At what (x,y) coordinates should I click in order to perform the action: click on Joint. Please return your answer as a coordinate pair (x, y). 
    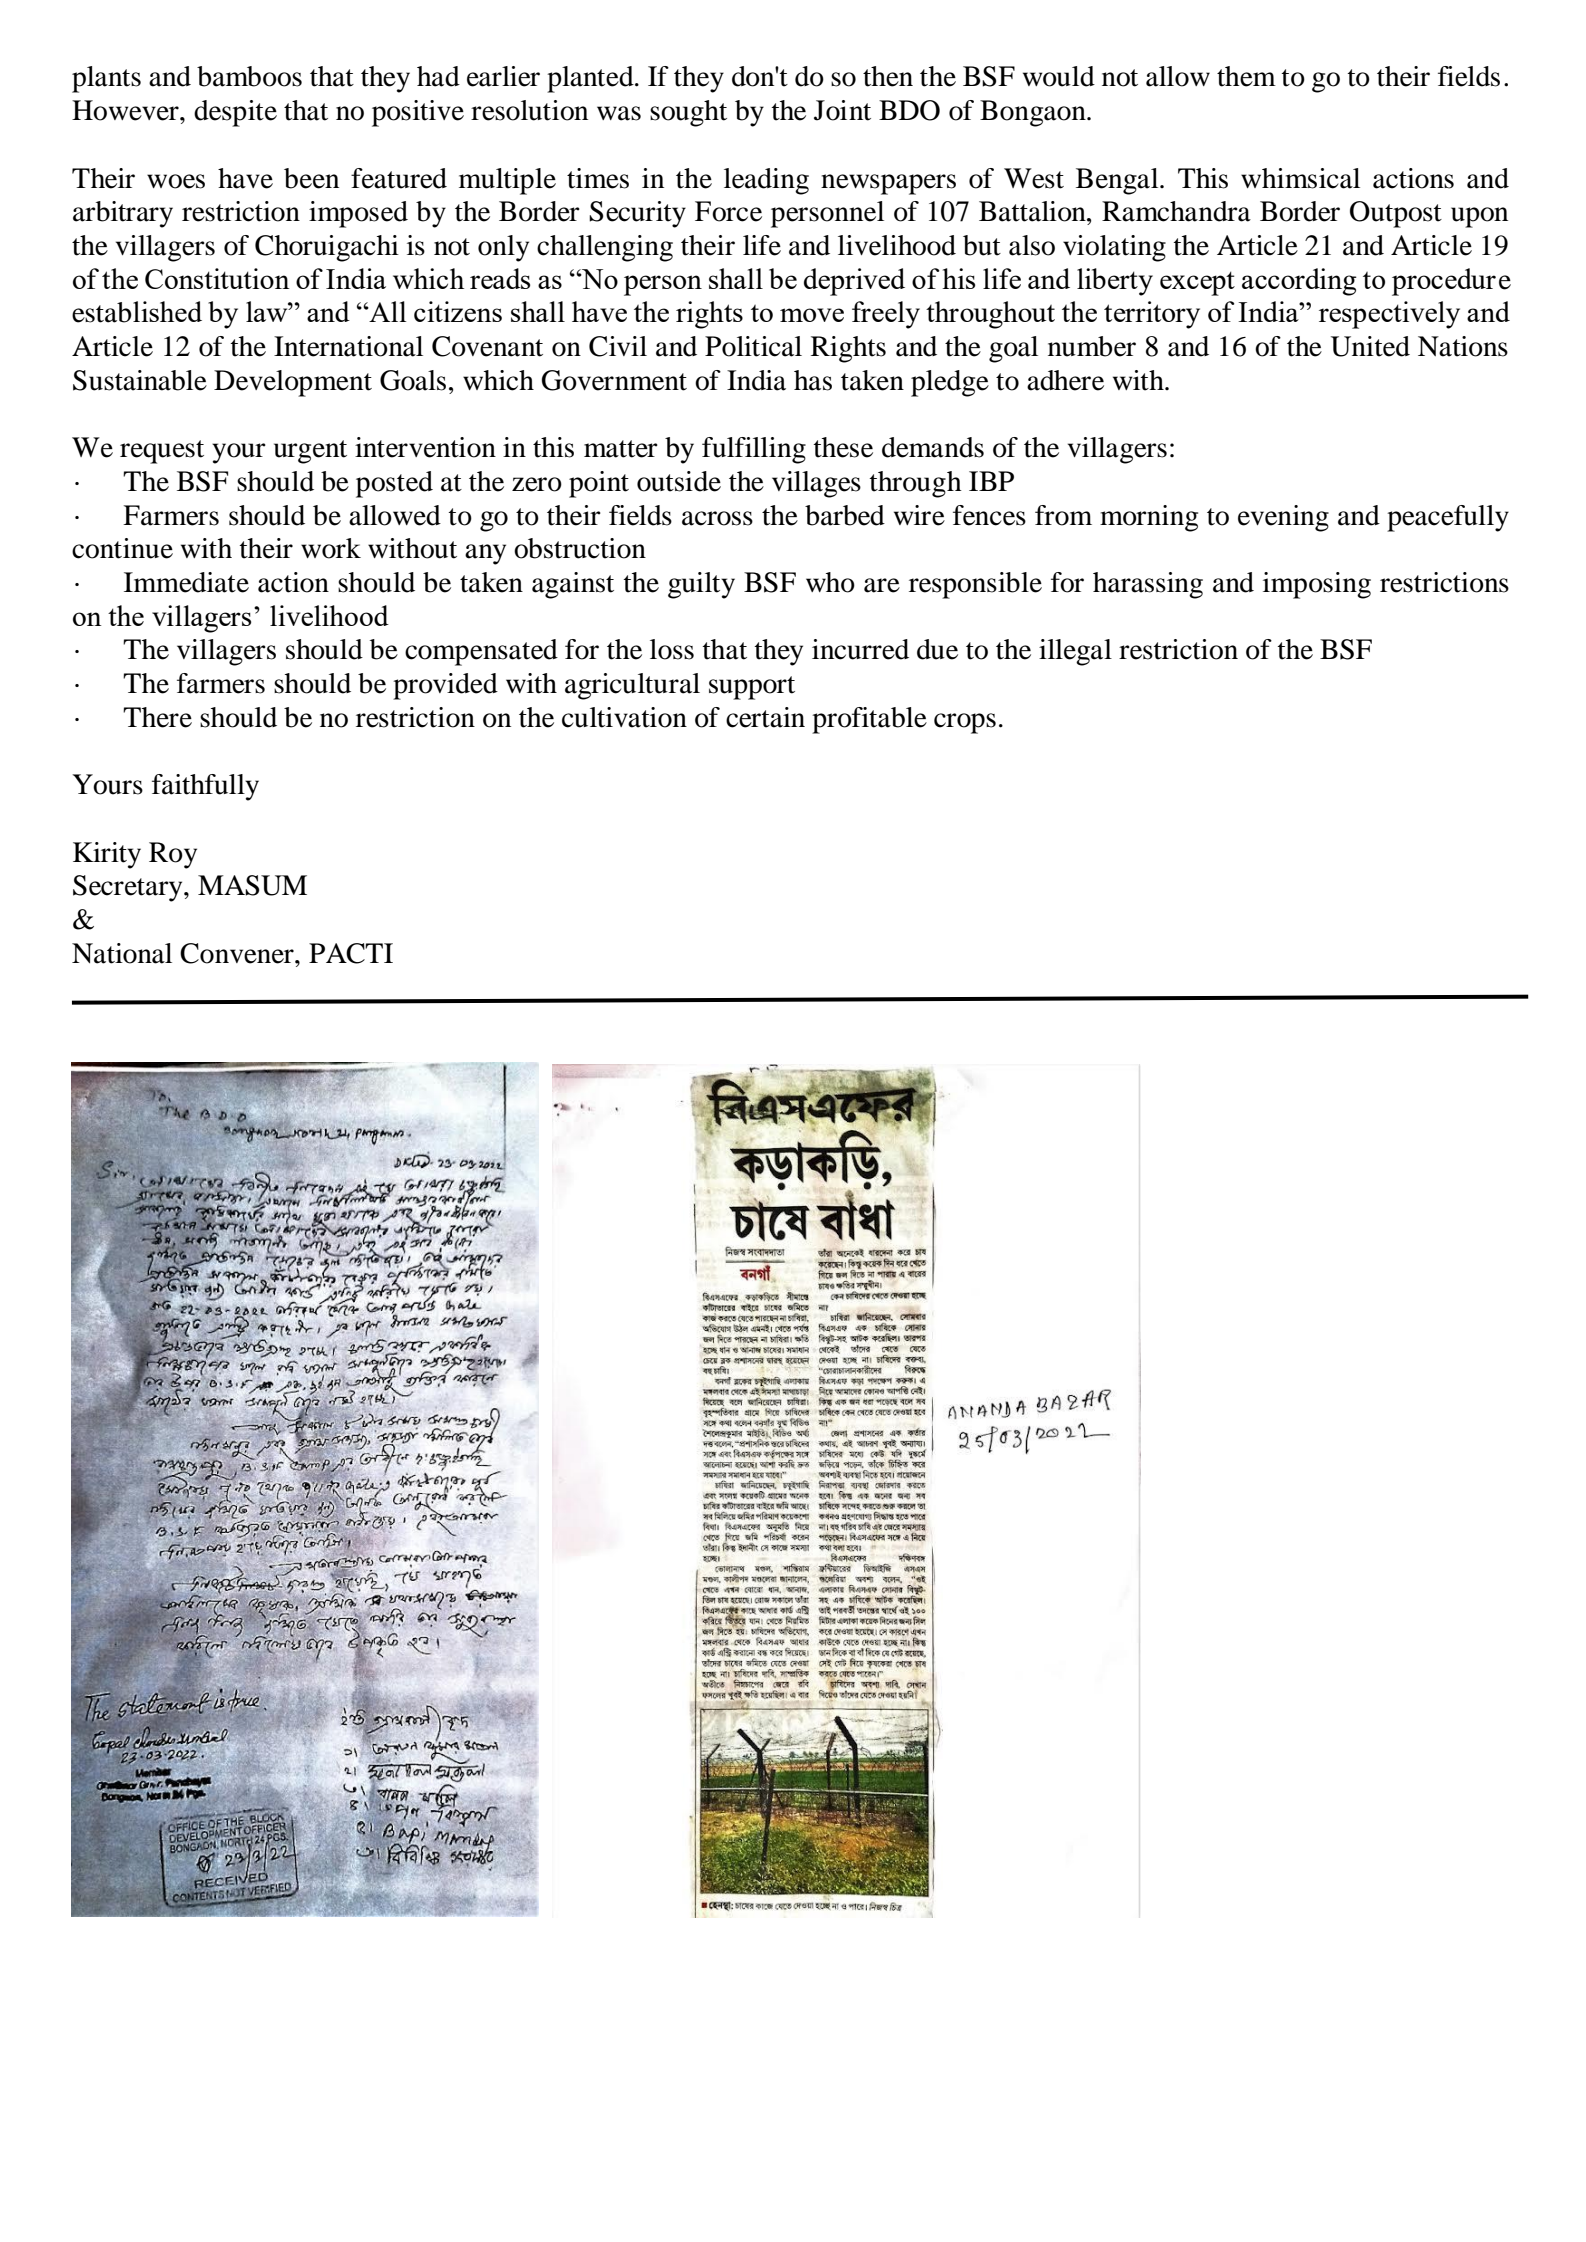
    Looking at the image, I should click on (842, 110).
